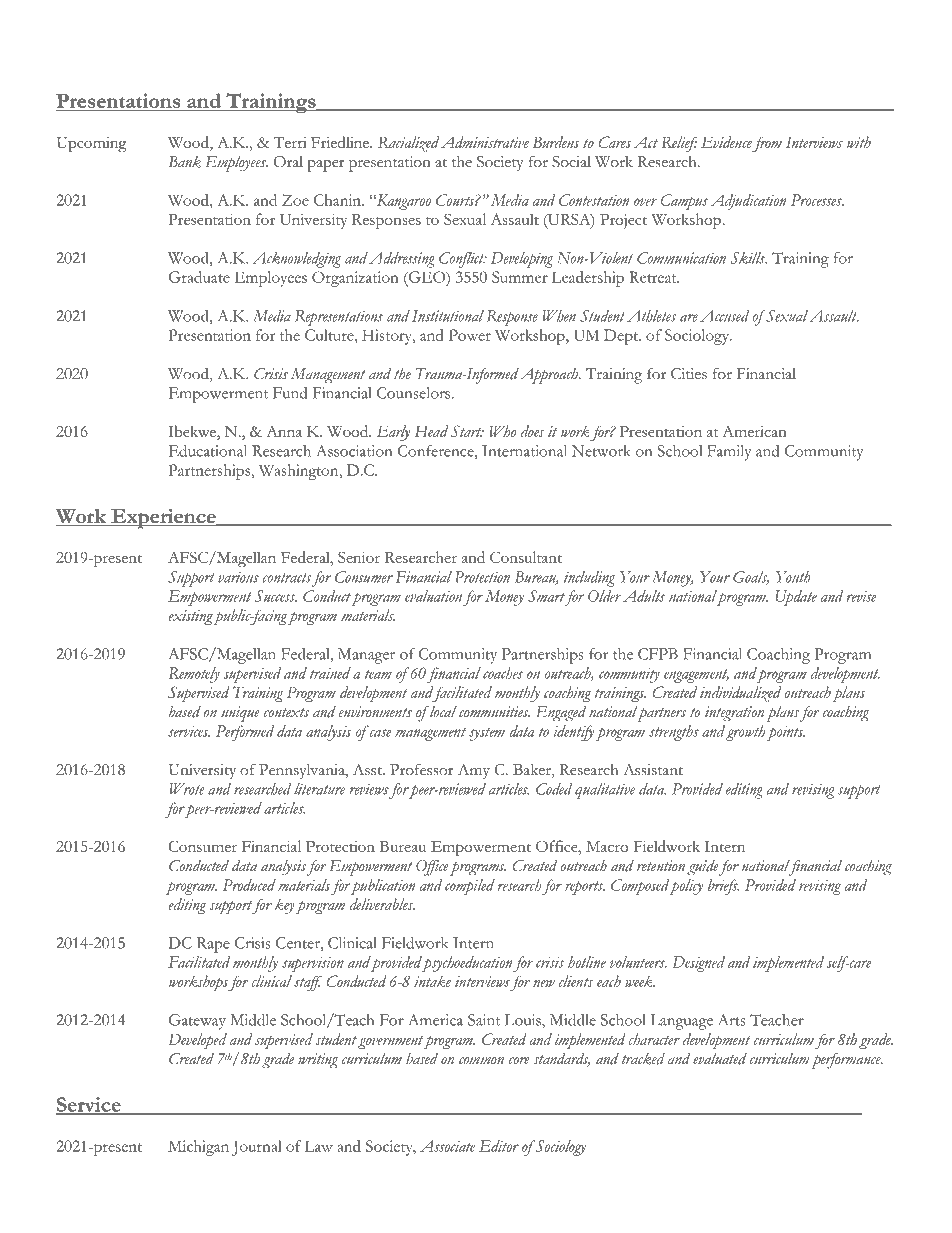 The height and width of the page is (1233, 952). I want to click on from, so click(767, 144).
